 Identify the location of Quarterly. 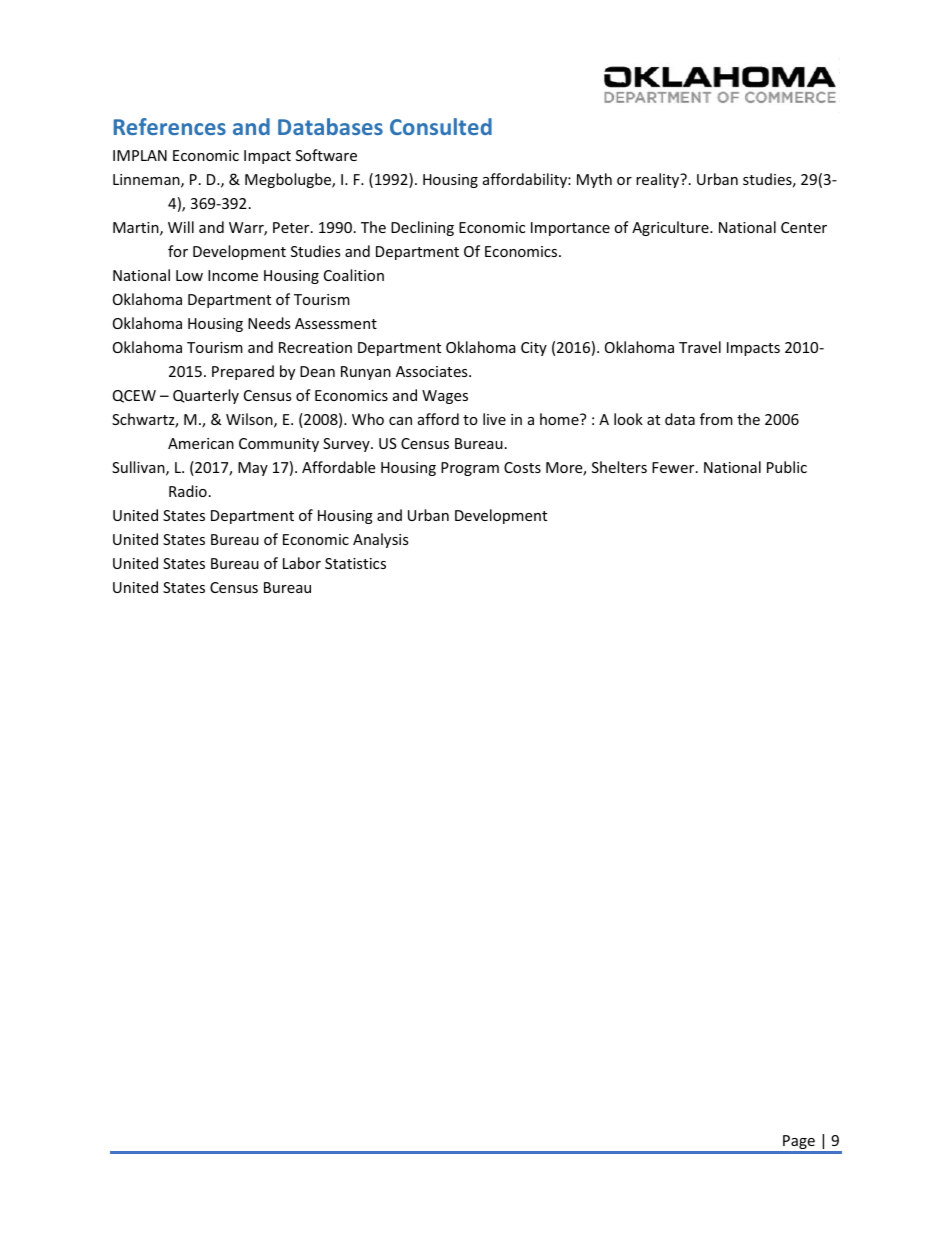
(206, 396).
